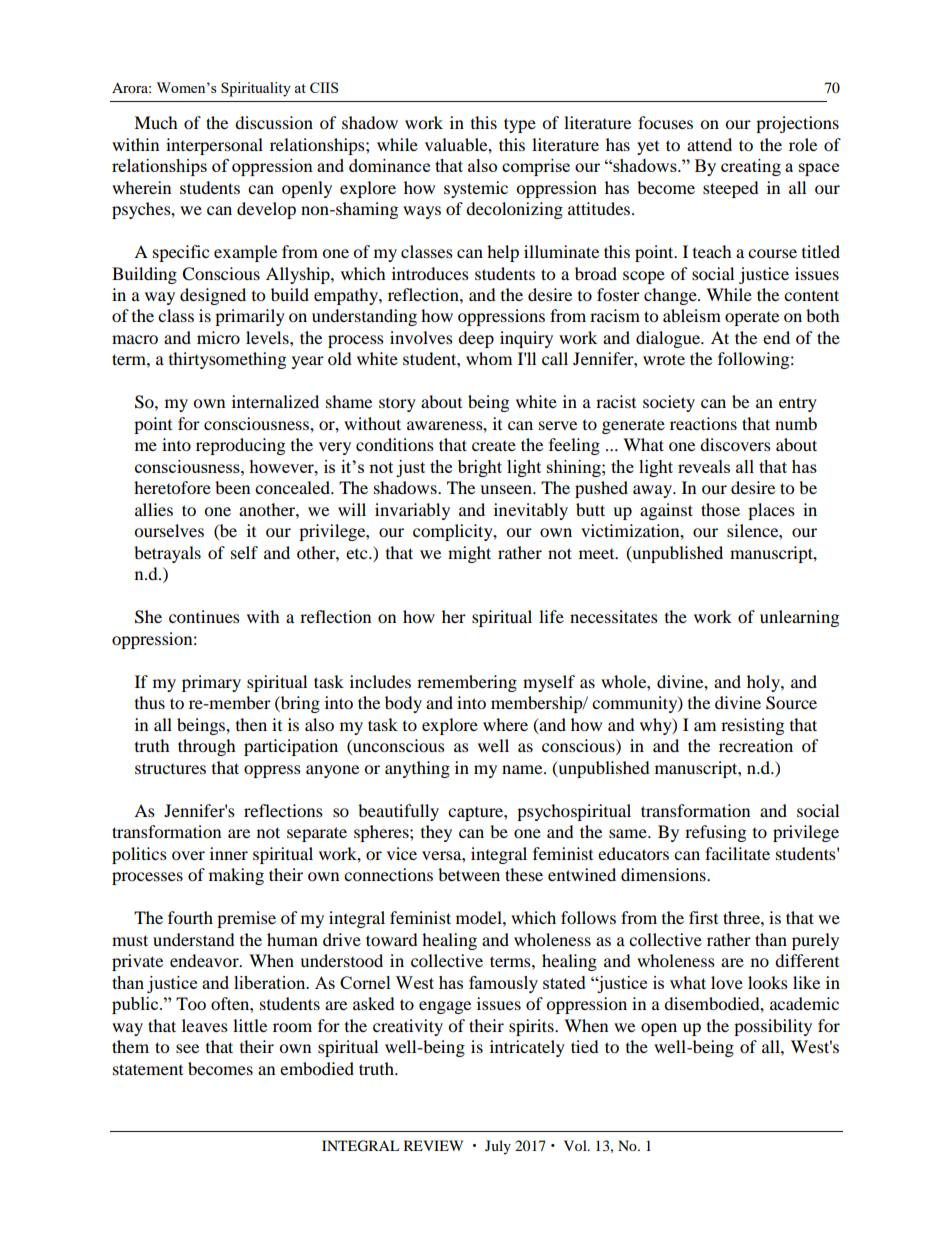 The height and width of the image is (1233, 952). I want to click on systemic, so click(476, 189).
